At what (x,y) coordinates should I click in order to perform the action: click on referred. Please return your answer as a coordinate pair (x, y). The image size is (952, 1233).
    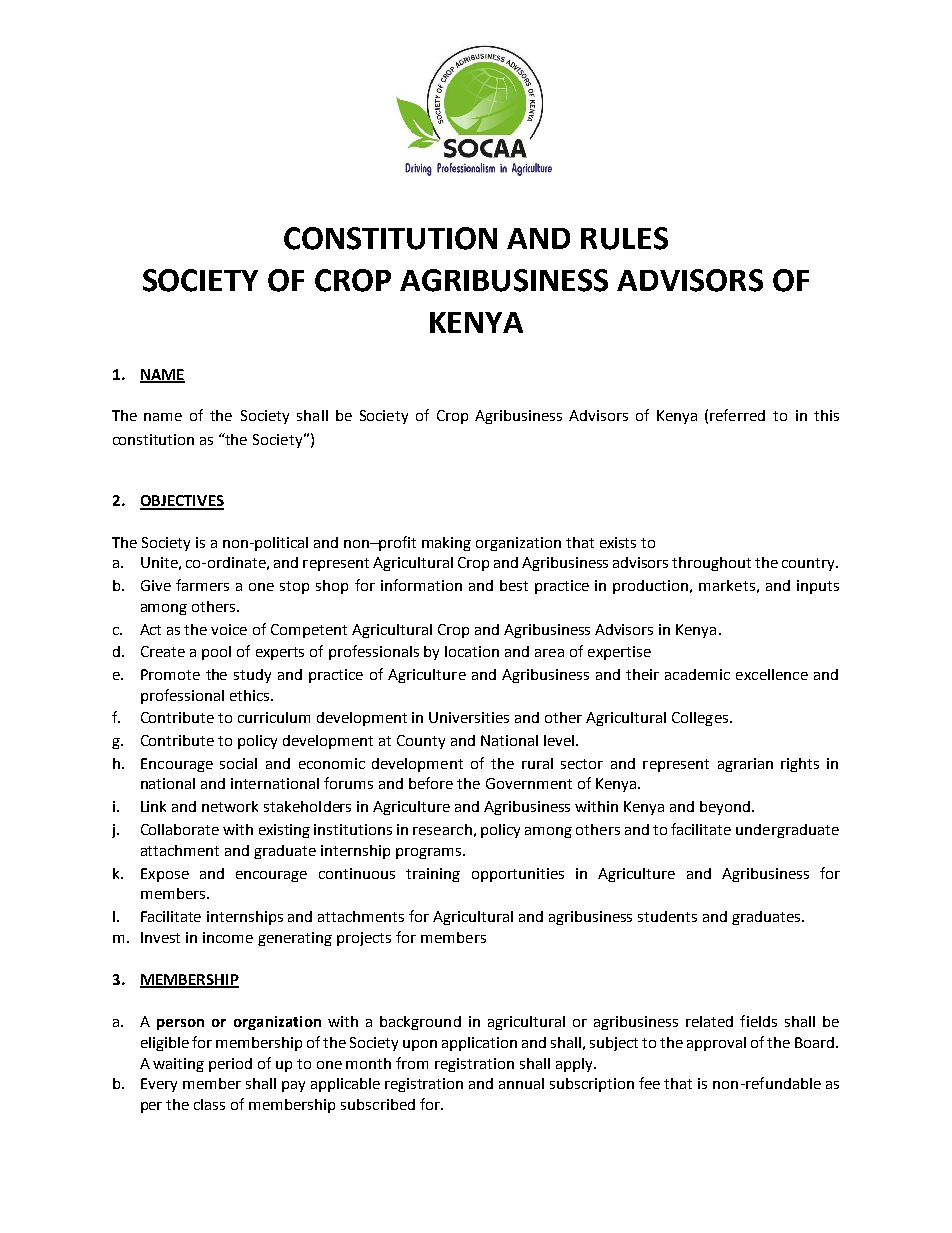
    Looking at the image, I should click on (737, 415).
